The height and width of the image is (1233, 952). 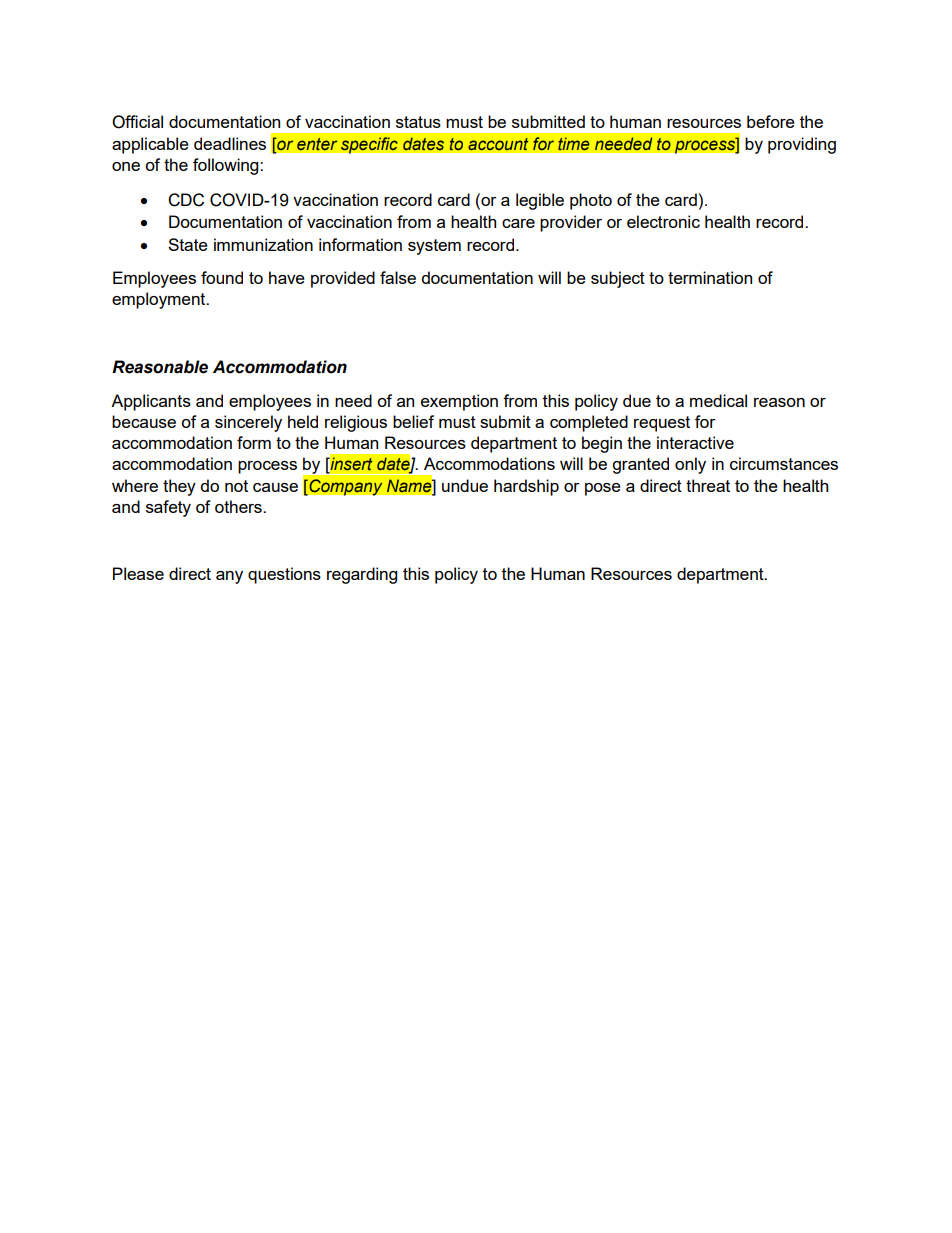 I want to click on account, so click(x=498, y=144).
